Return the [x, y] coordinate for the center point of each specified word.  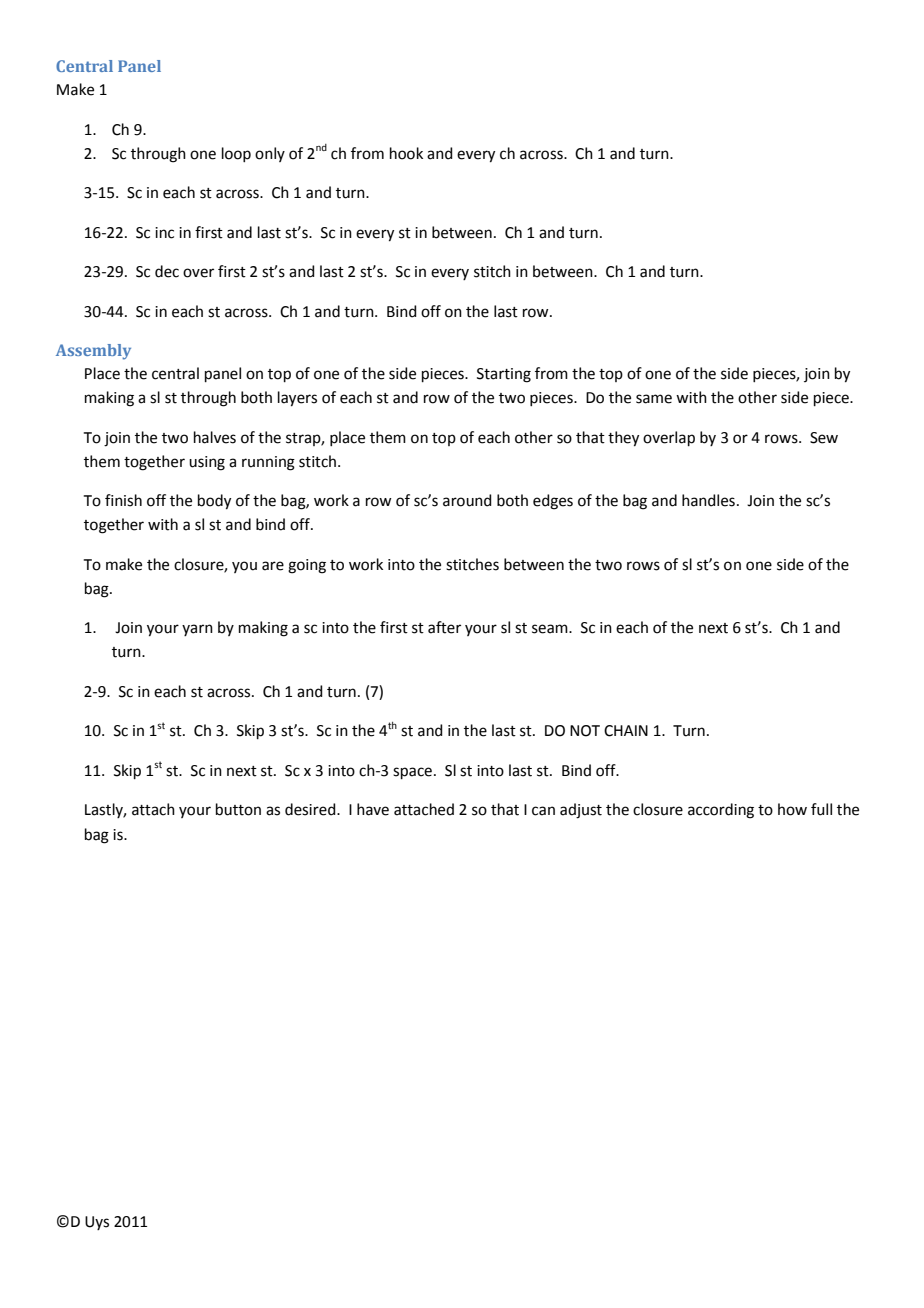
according [721, 811]
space [412, 773]
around [467, 500]
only [270, 154]
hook [406, 153]
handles [708, 500]
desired [311, 809]
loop [236, 154]
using [207, 463]
